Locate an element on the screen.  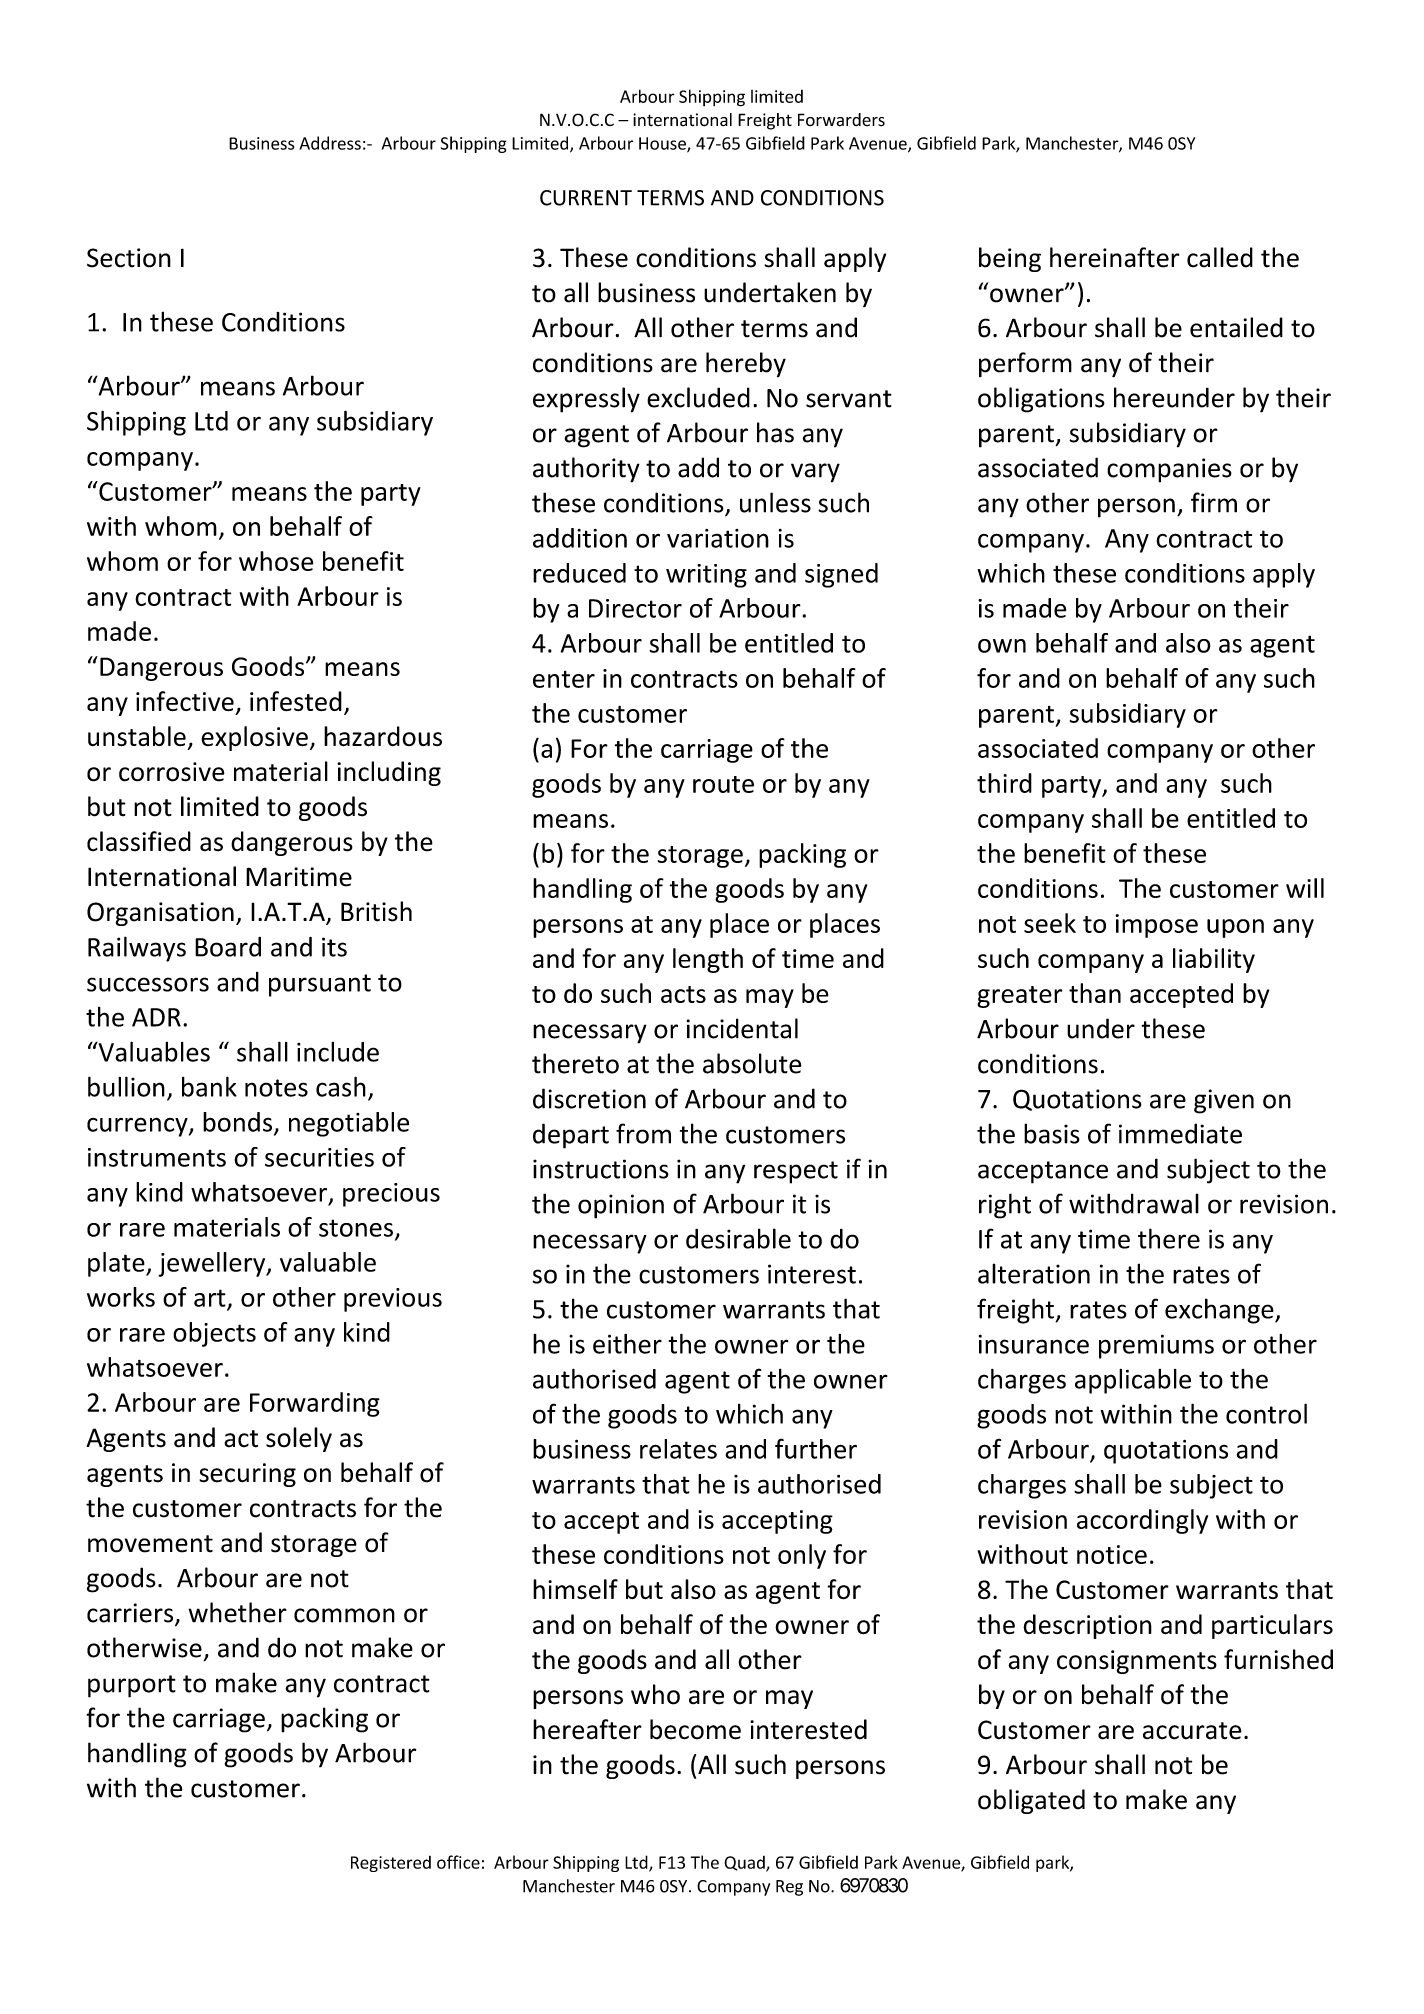
hereinafter is located at coordinates (1114, 257).
